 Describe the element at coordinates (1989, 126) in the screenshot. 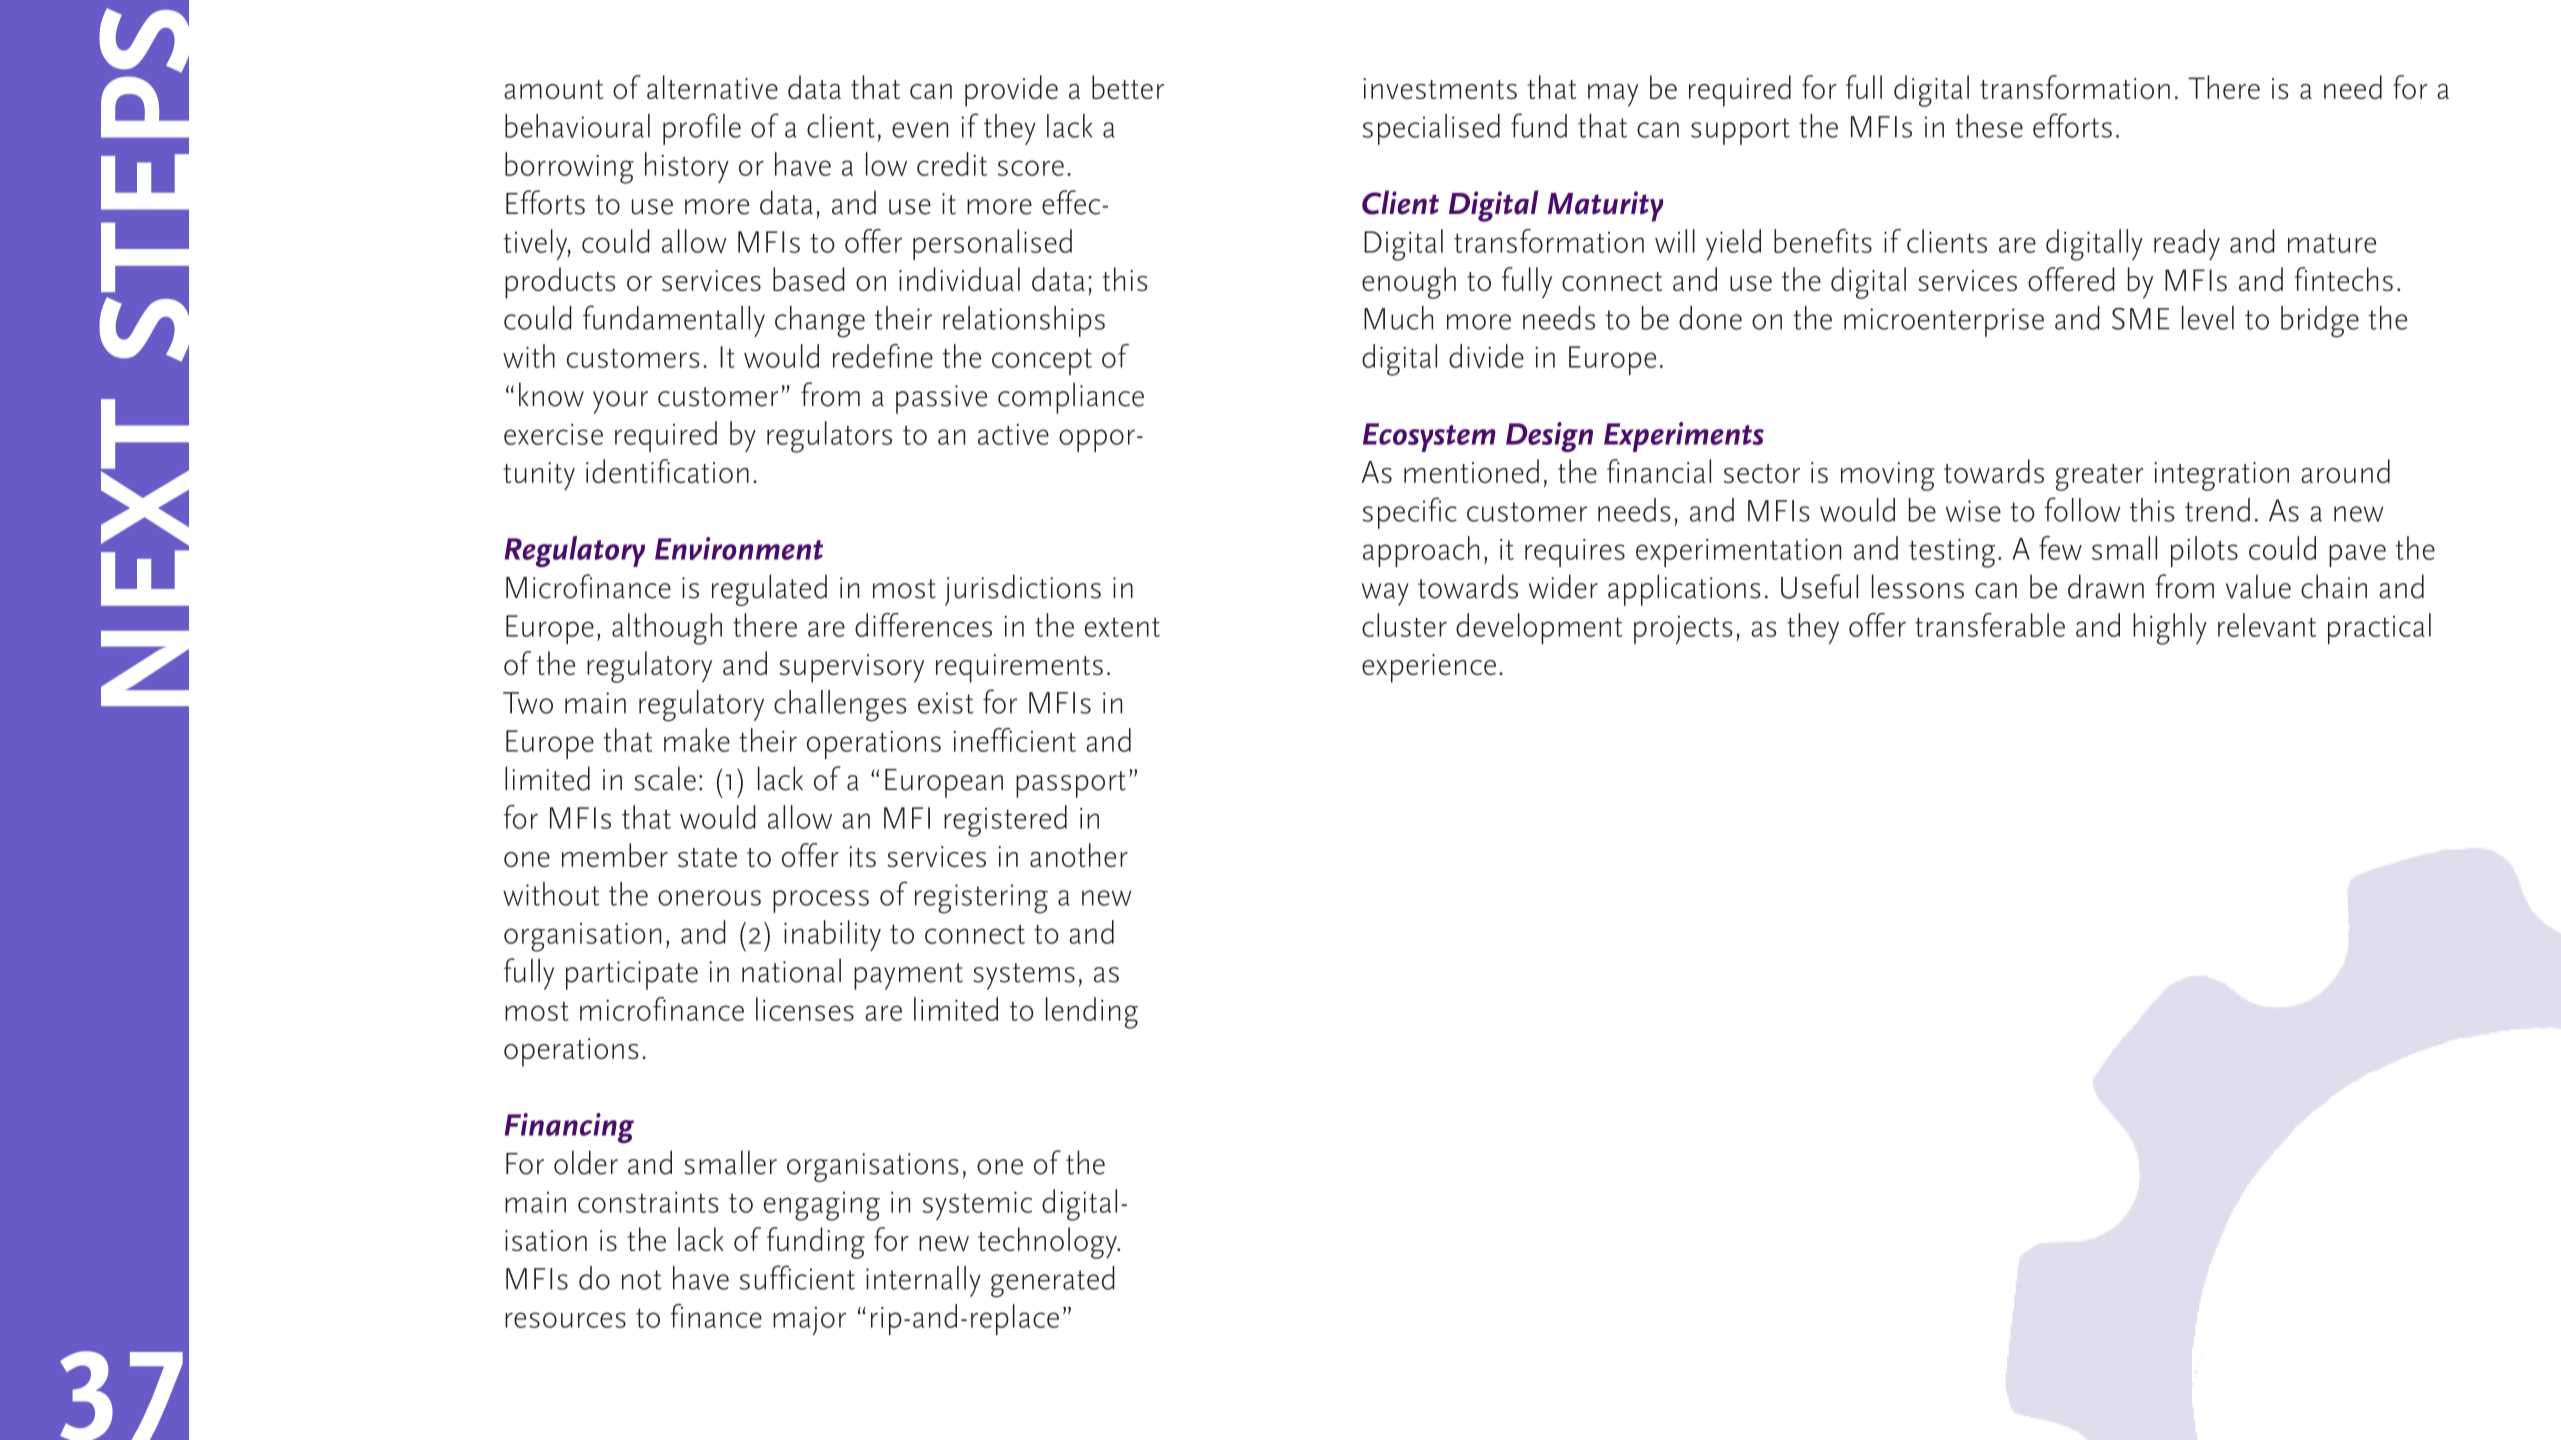

I see `these` at that location.
